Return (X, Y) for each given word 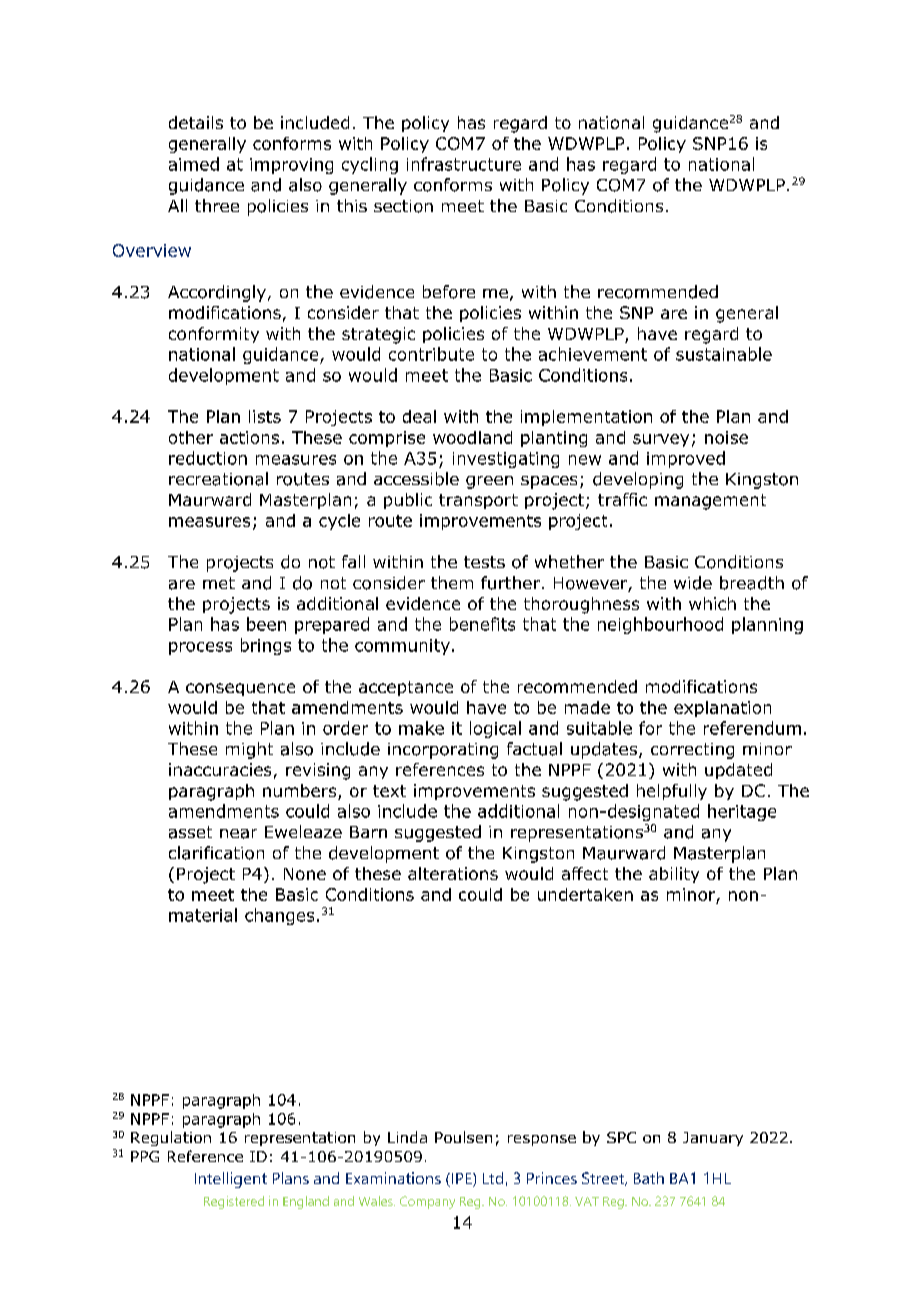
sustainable (724, 354)
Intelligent (231, 1180)
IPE (461, 1180)
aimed (194, 164)
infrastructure (464, 164)
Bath (649, 1178)
